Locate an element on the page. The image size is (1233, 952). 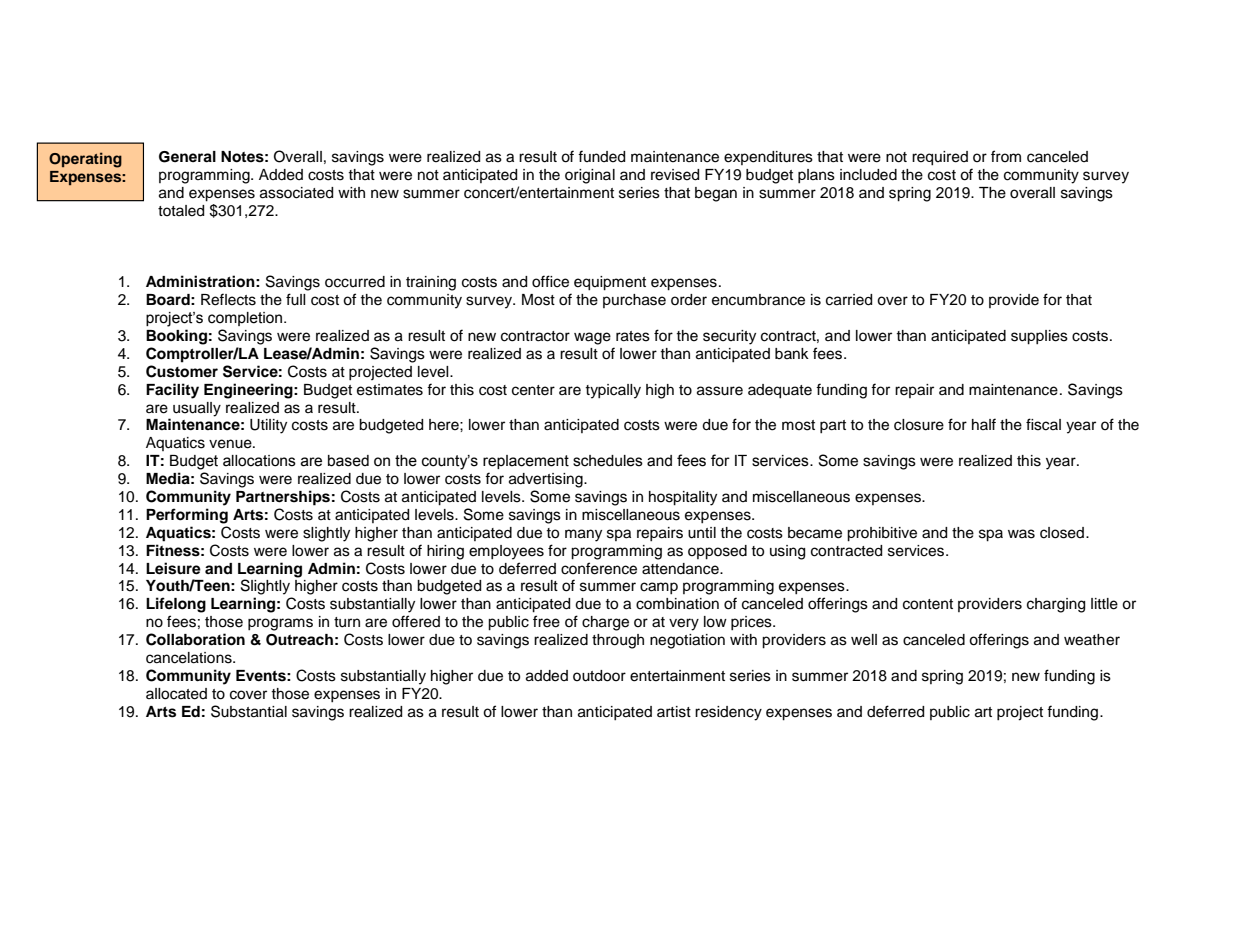
typically is located at coordinates (613, 391).
